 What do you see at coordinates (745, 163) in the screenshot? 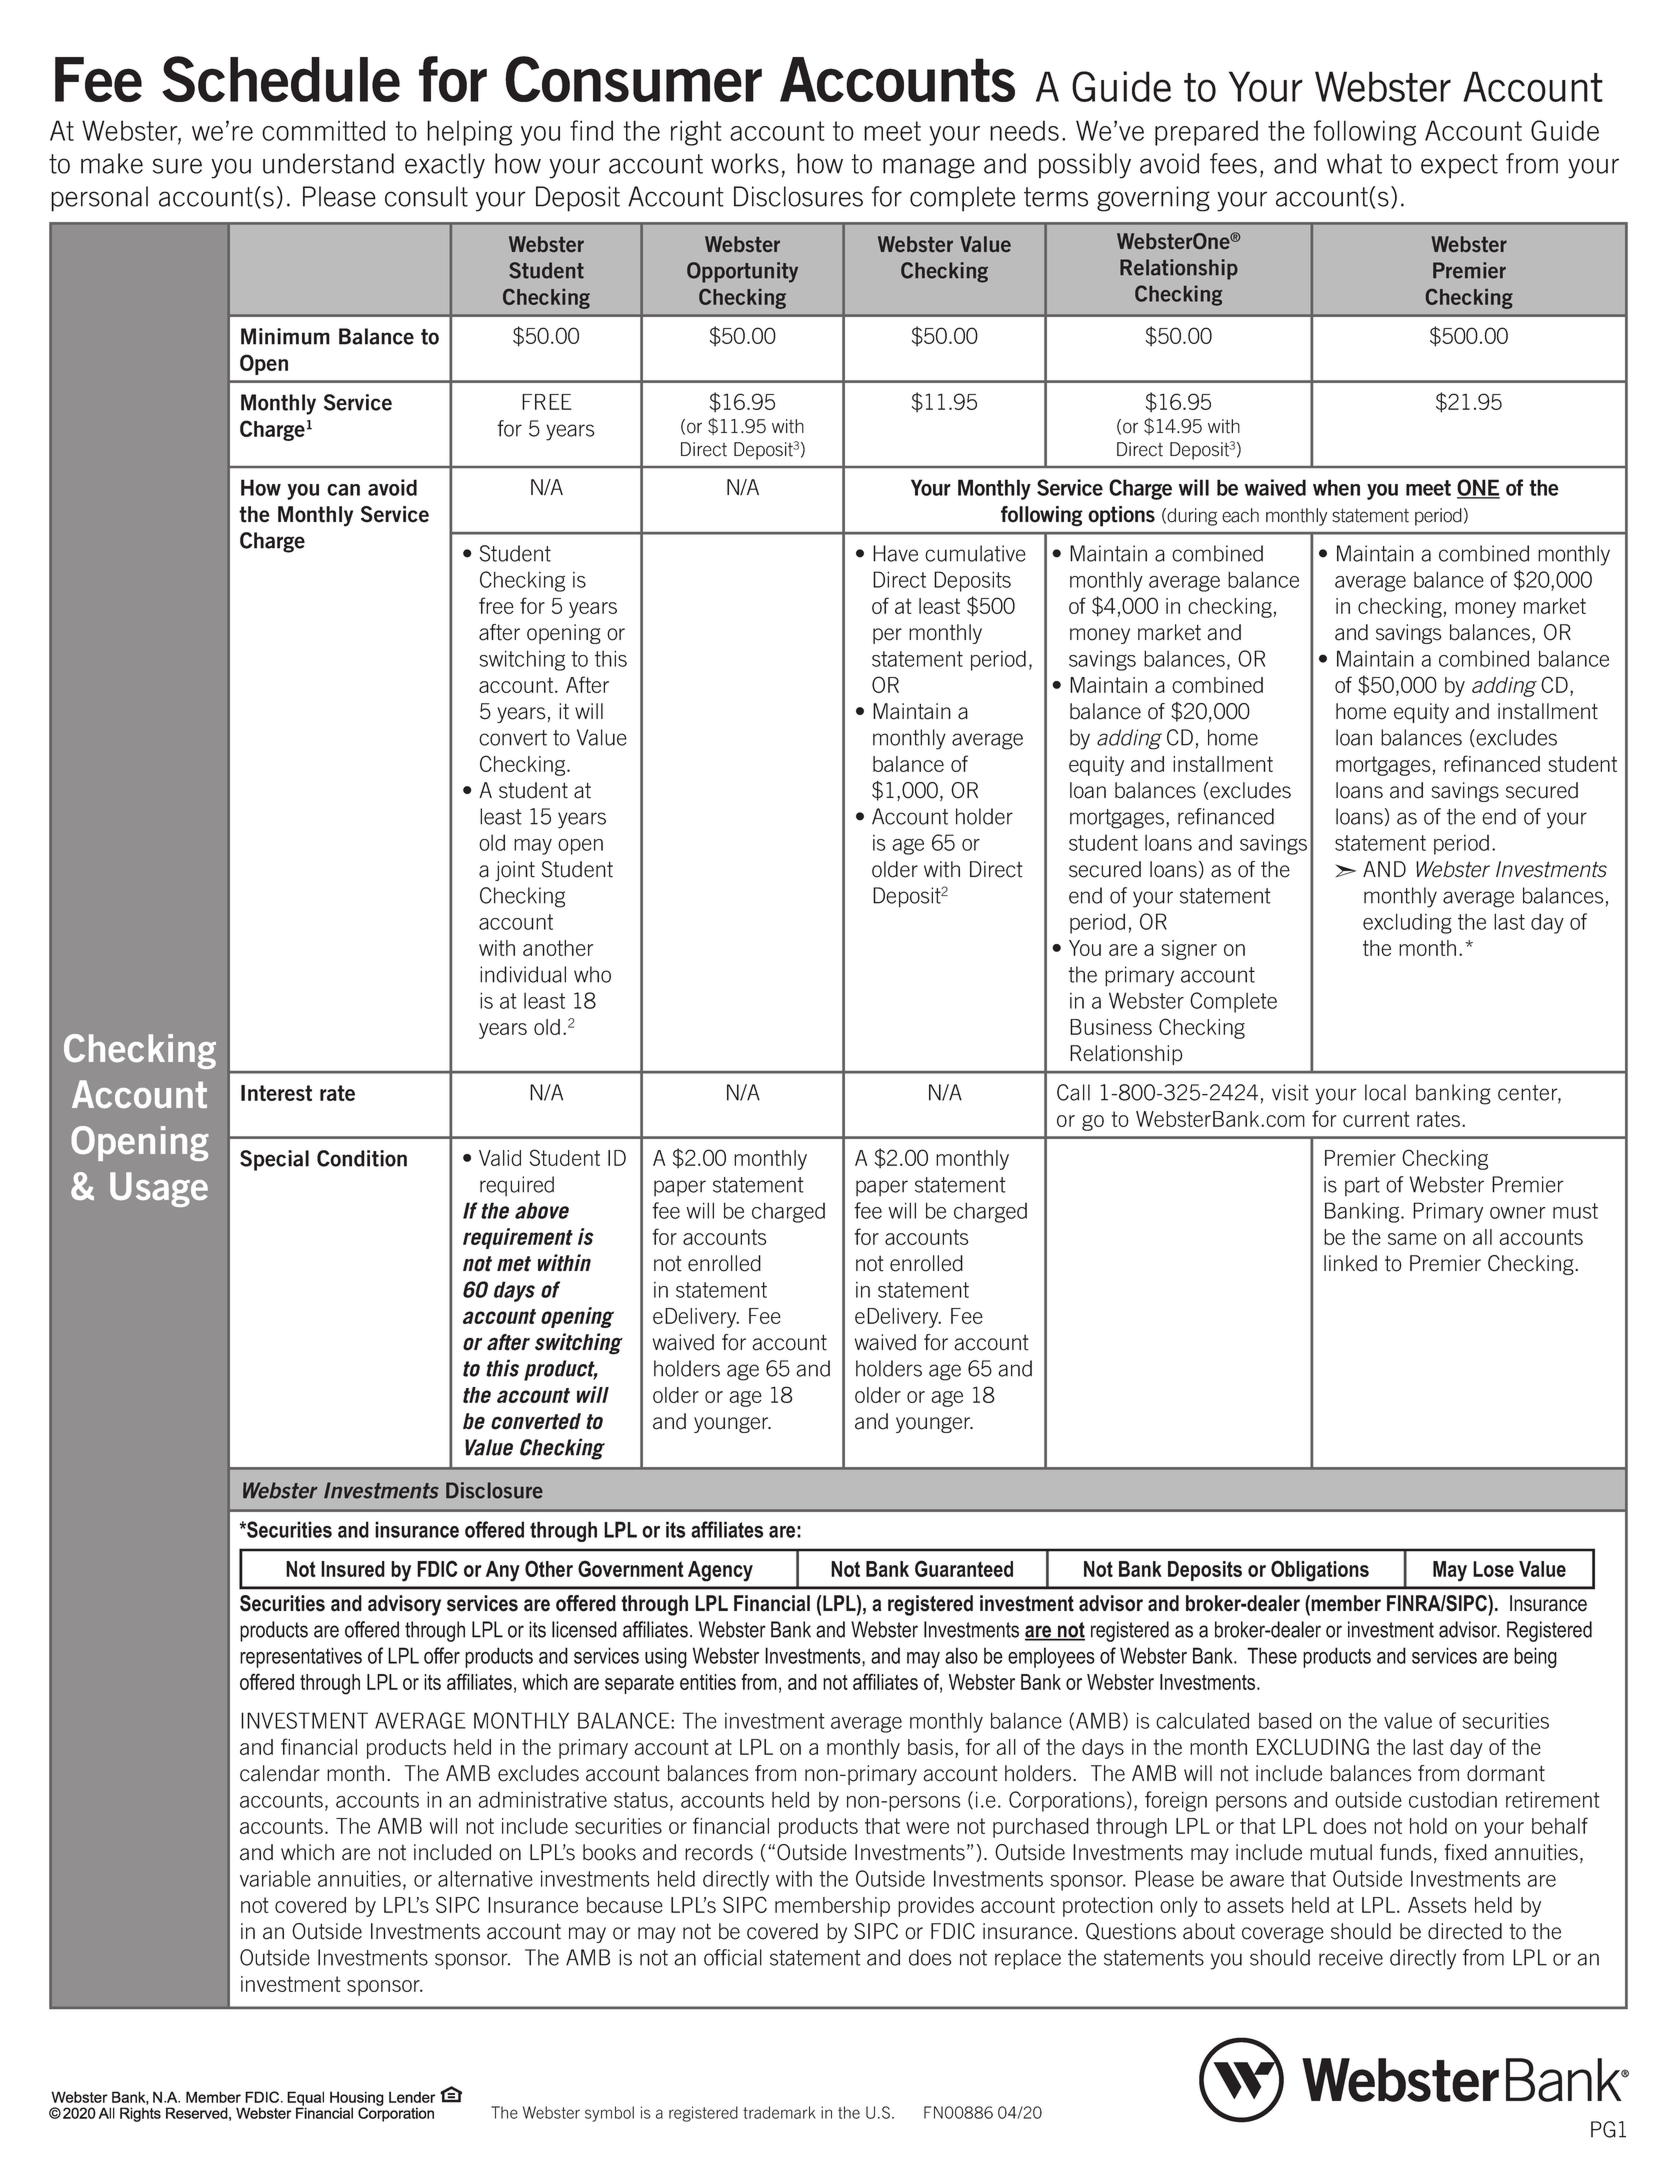
I see `works` at bounding box center [745, 163].
